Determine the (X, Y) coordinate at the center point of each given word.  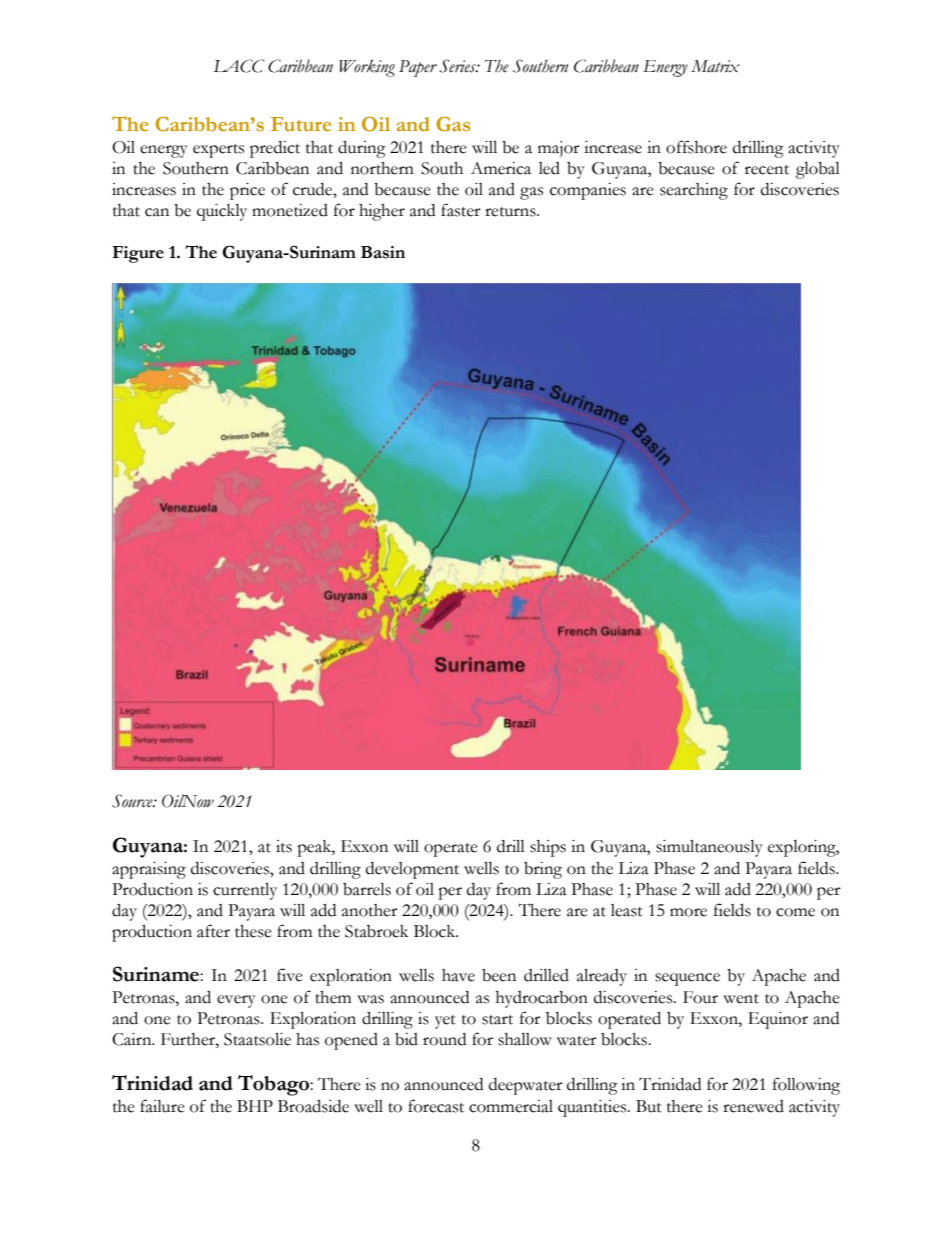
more (688, 912)
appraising (149, 870)
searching (694, 191)
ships (548, 848)
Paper (418, 68)
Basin (383, 252)
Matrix (715, 66)
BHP (255, 1106)
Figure (138, 254)
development (412, 870)
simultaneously (709, 848)
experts (218, 151)
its (284, 846)
